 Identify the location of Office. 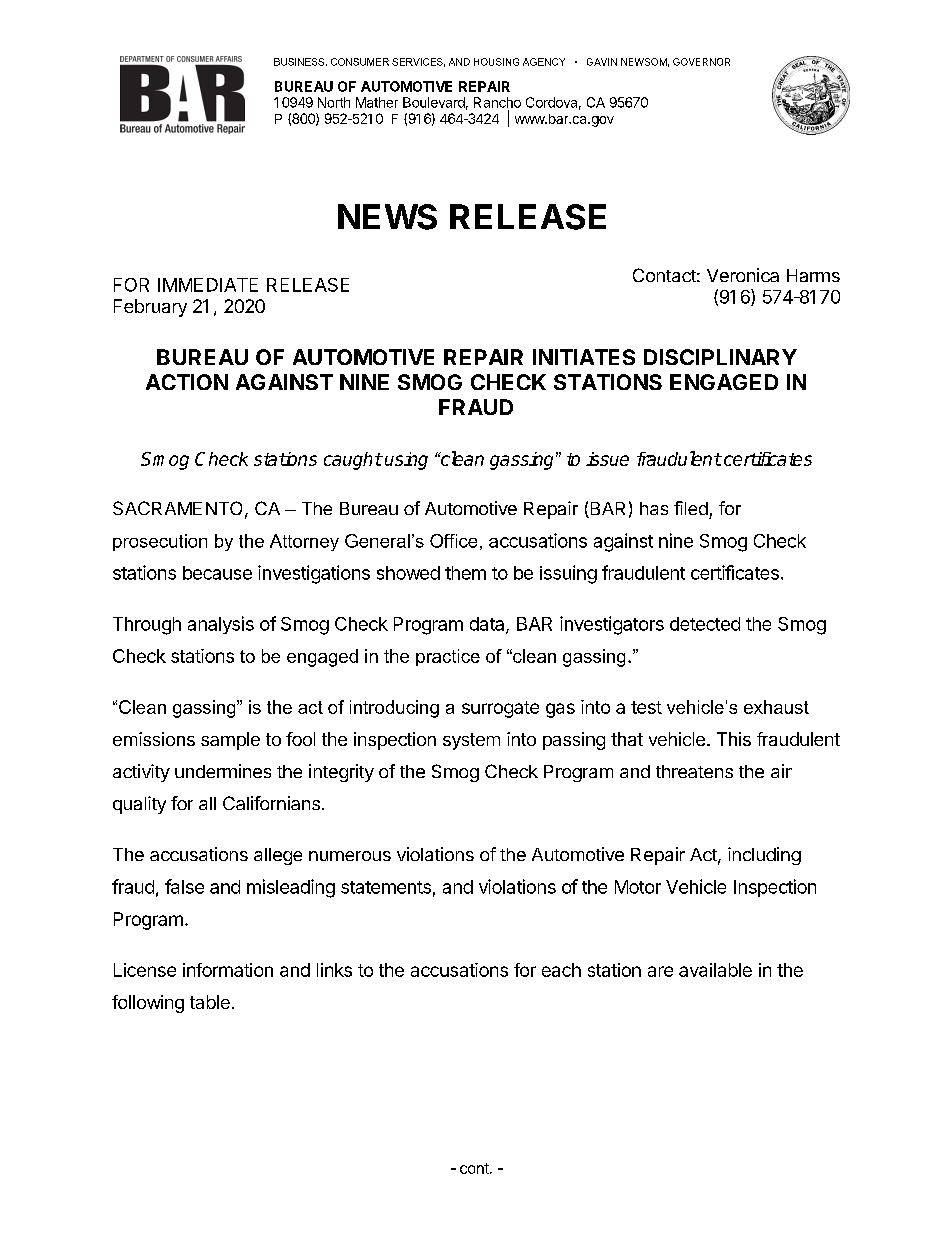
(453, 541).
